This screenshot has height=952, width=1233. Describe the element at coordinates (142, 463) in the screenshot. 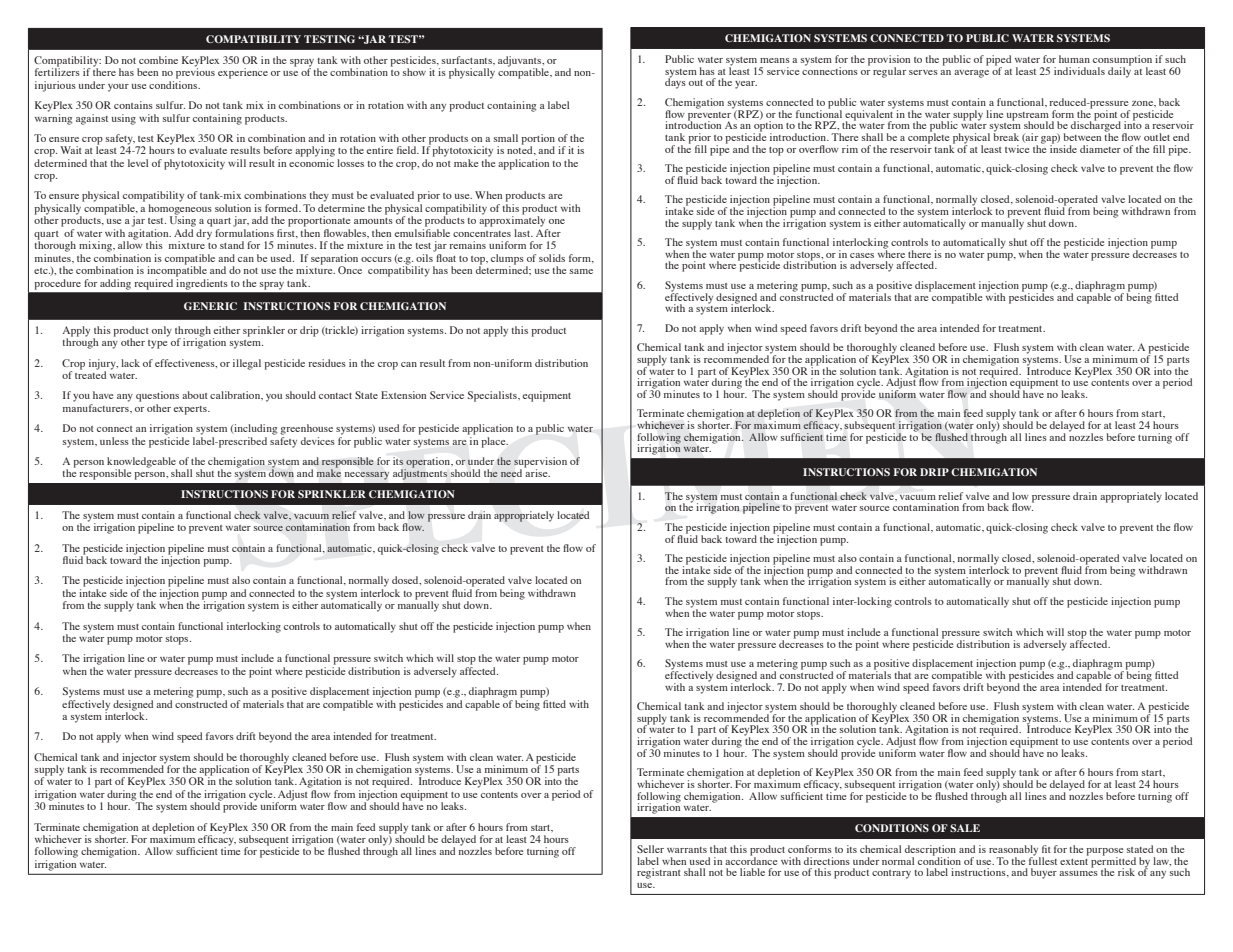

I see `knowledgeable` at that location.
